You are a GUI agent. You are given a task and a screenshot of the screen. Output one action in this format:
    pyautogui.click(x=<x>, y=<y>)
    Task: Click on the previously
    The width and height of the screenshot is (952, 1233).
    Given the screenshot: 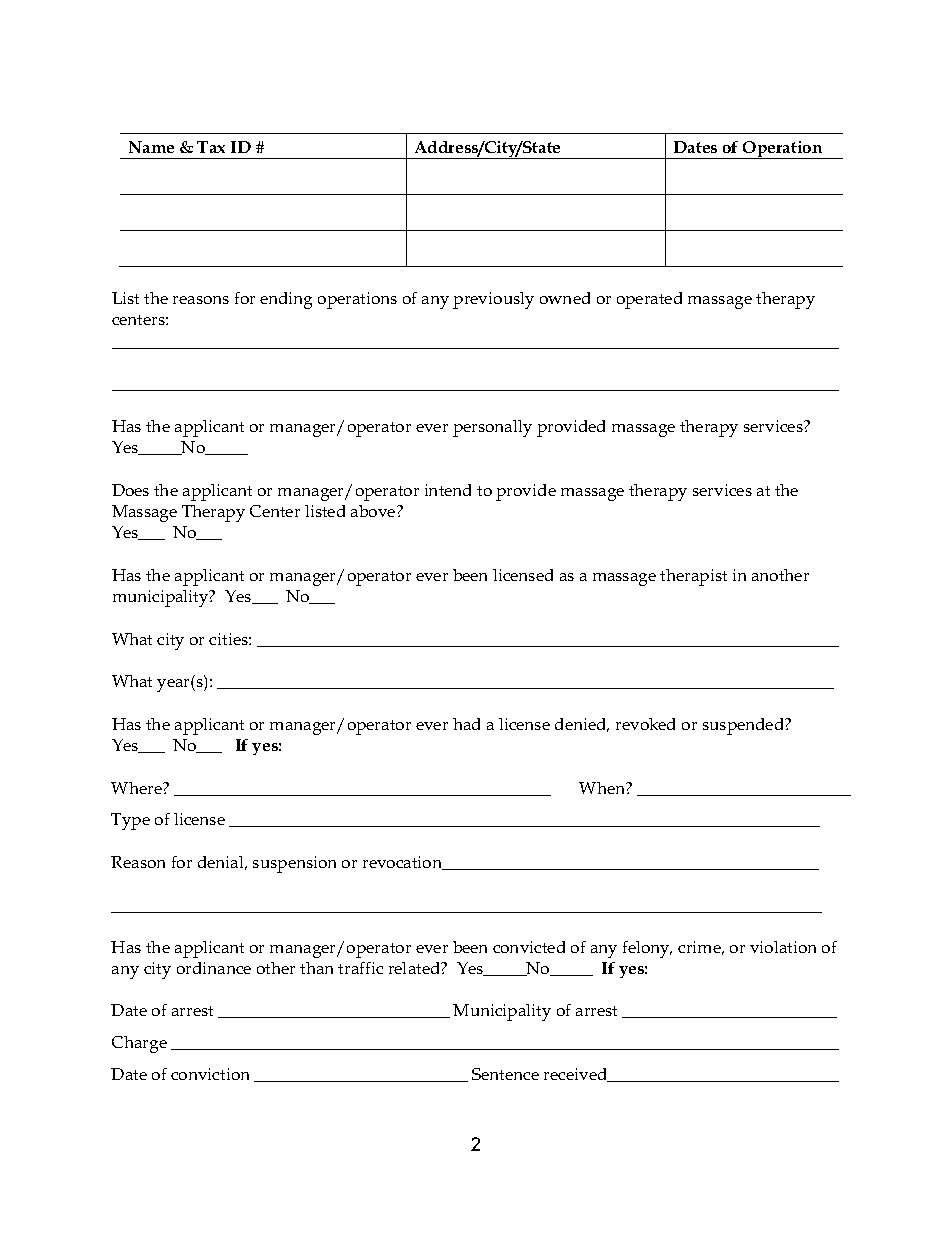 What is the action you would take?
    pyautogui.click(x=493, y=300)
